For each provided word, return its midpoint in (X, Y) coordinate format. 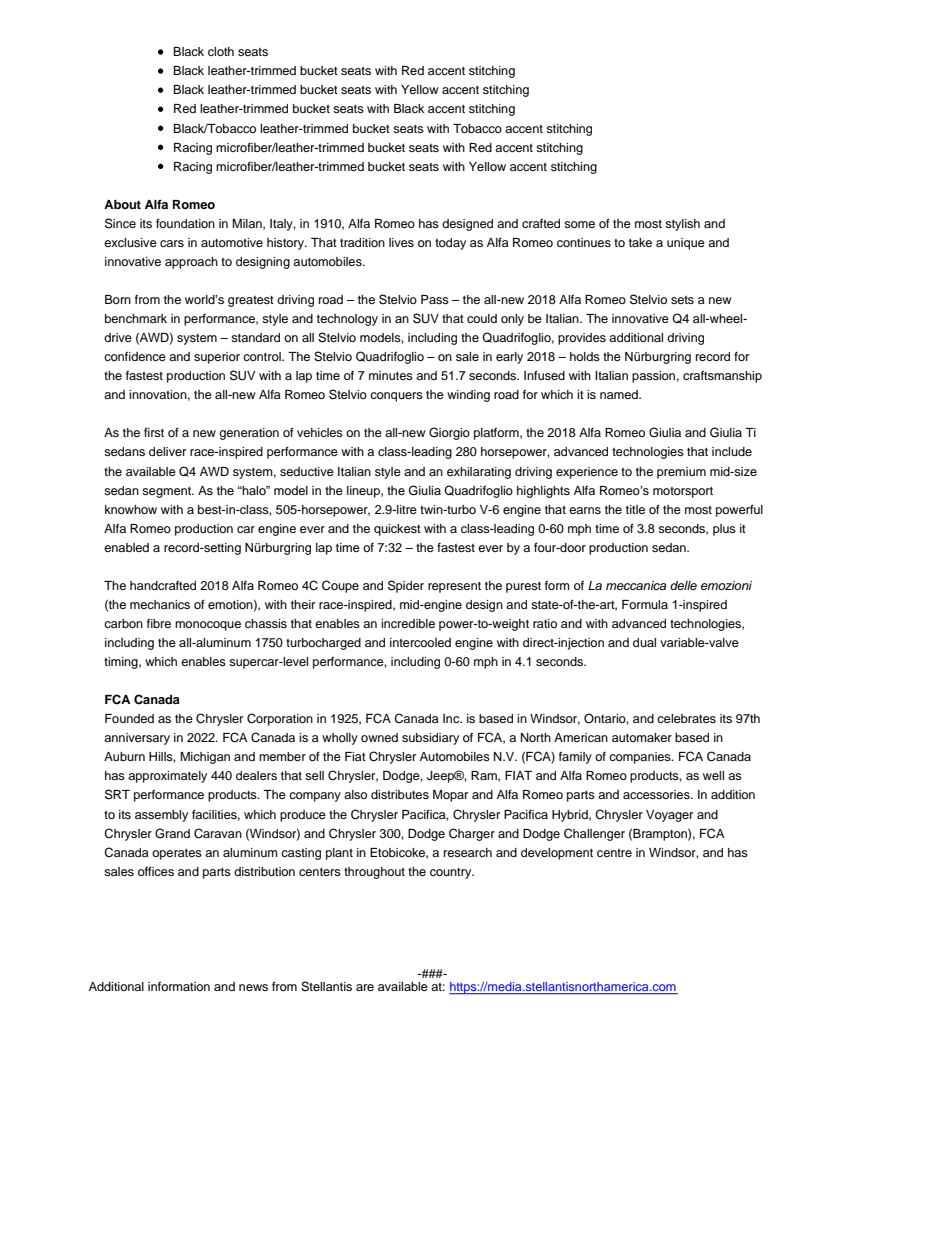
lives (401, 242)
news (253, 987)
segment (168, 492)
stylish (682, 225)
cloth (221, 51)
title (635, 509)
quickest (397, 530)
